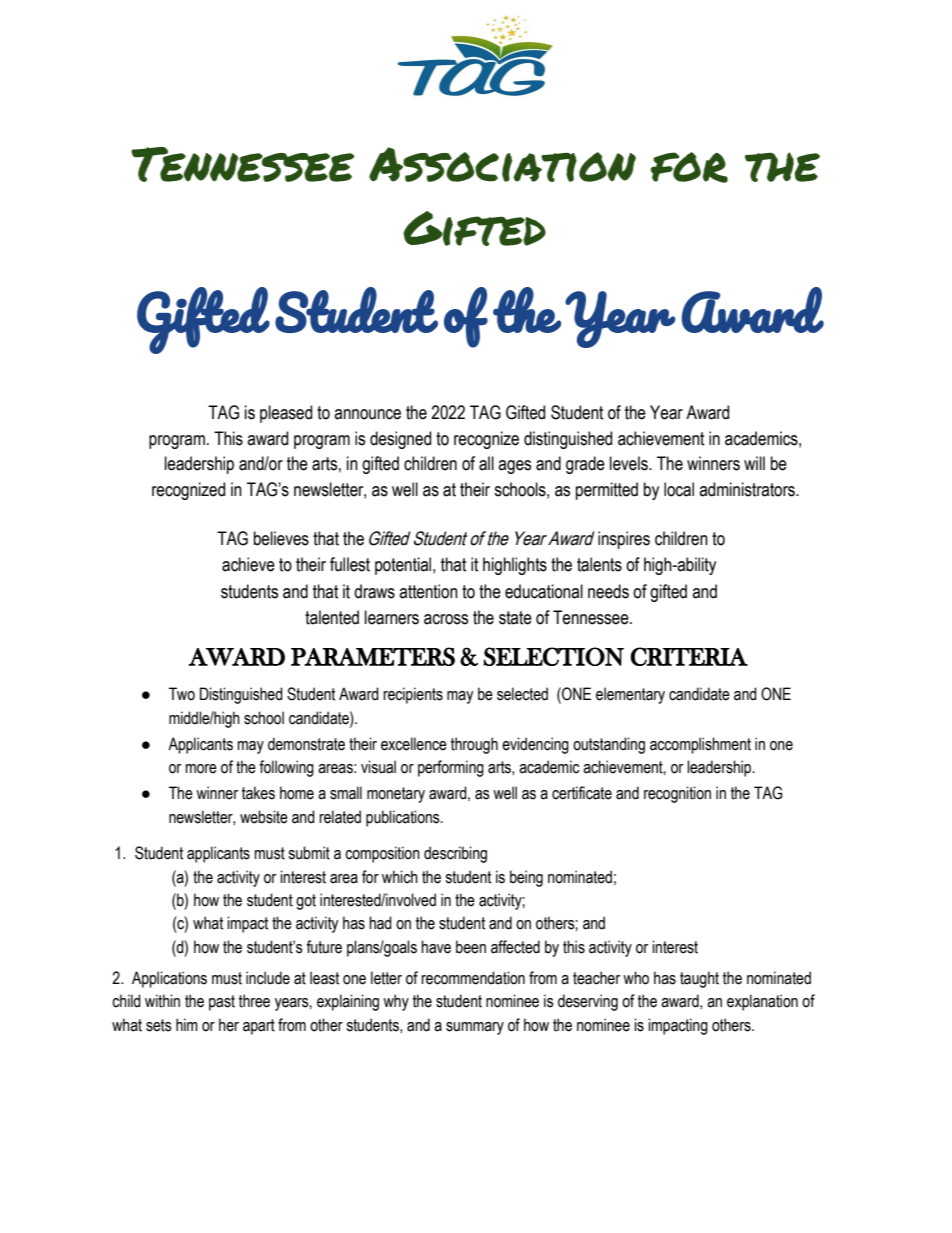 This screenshot has height=1233, width=952. What do you see at coordinates (428, 591) in the screenshot?
I see `attention` at bounding box center [428, 591].
